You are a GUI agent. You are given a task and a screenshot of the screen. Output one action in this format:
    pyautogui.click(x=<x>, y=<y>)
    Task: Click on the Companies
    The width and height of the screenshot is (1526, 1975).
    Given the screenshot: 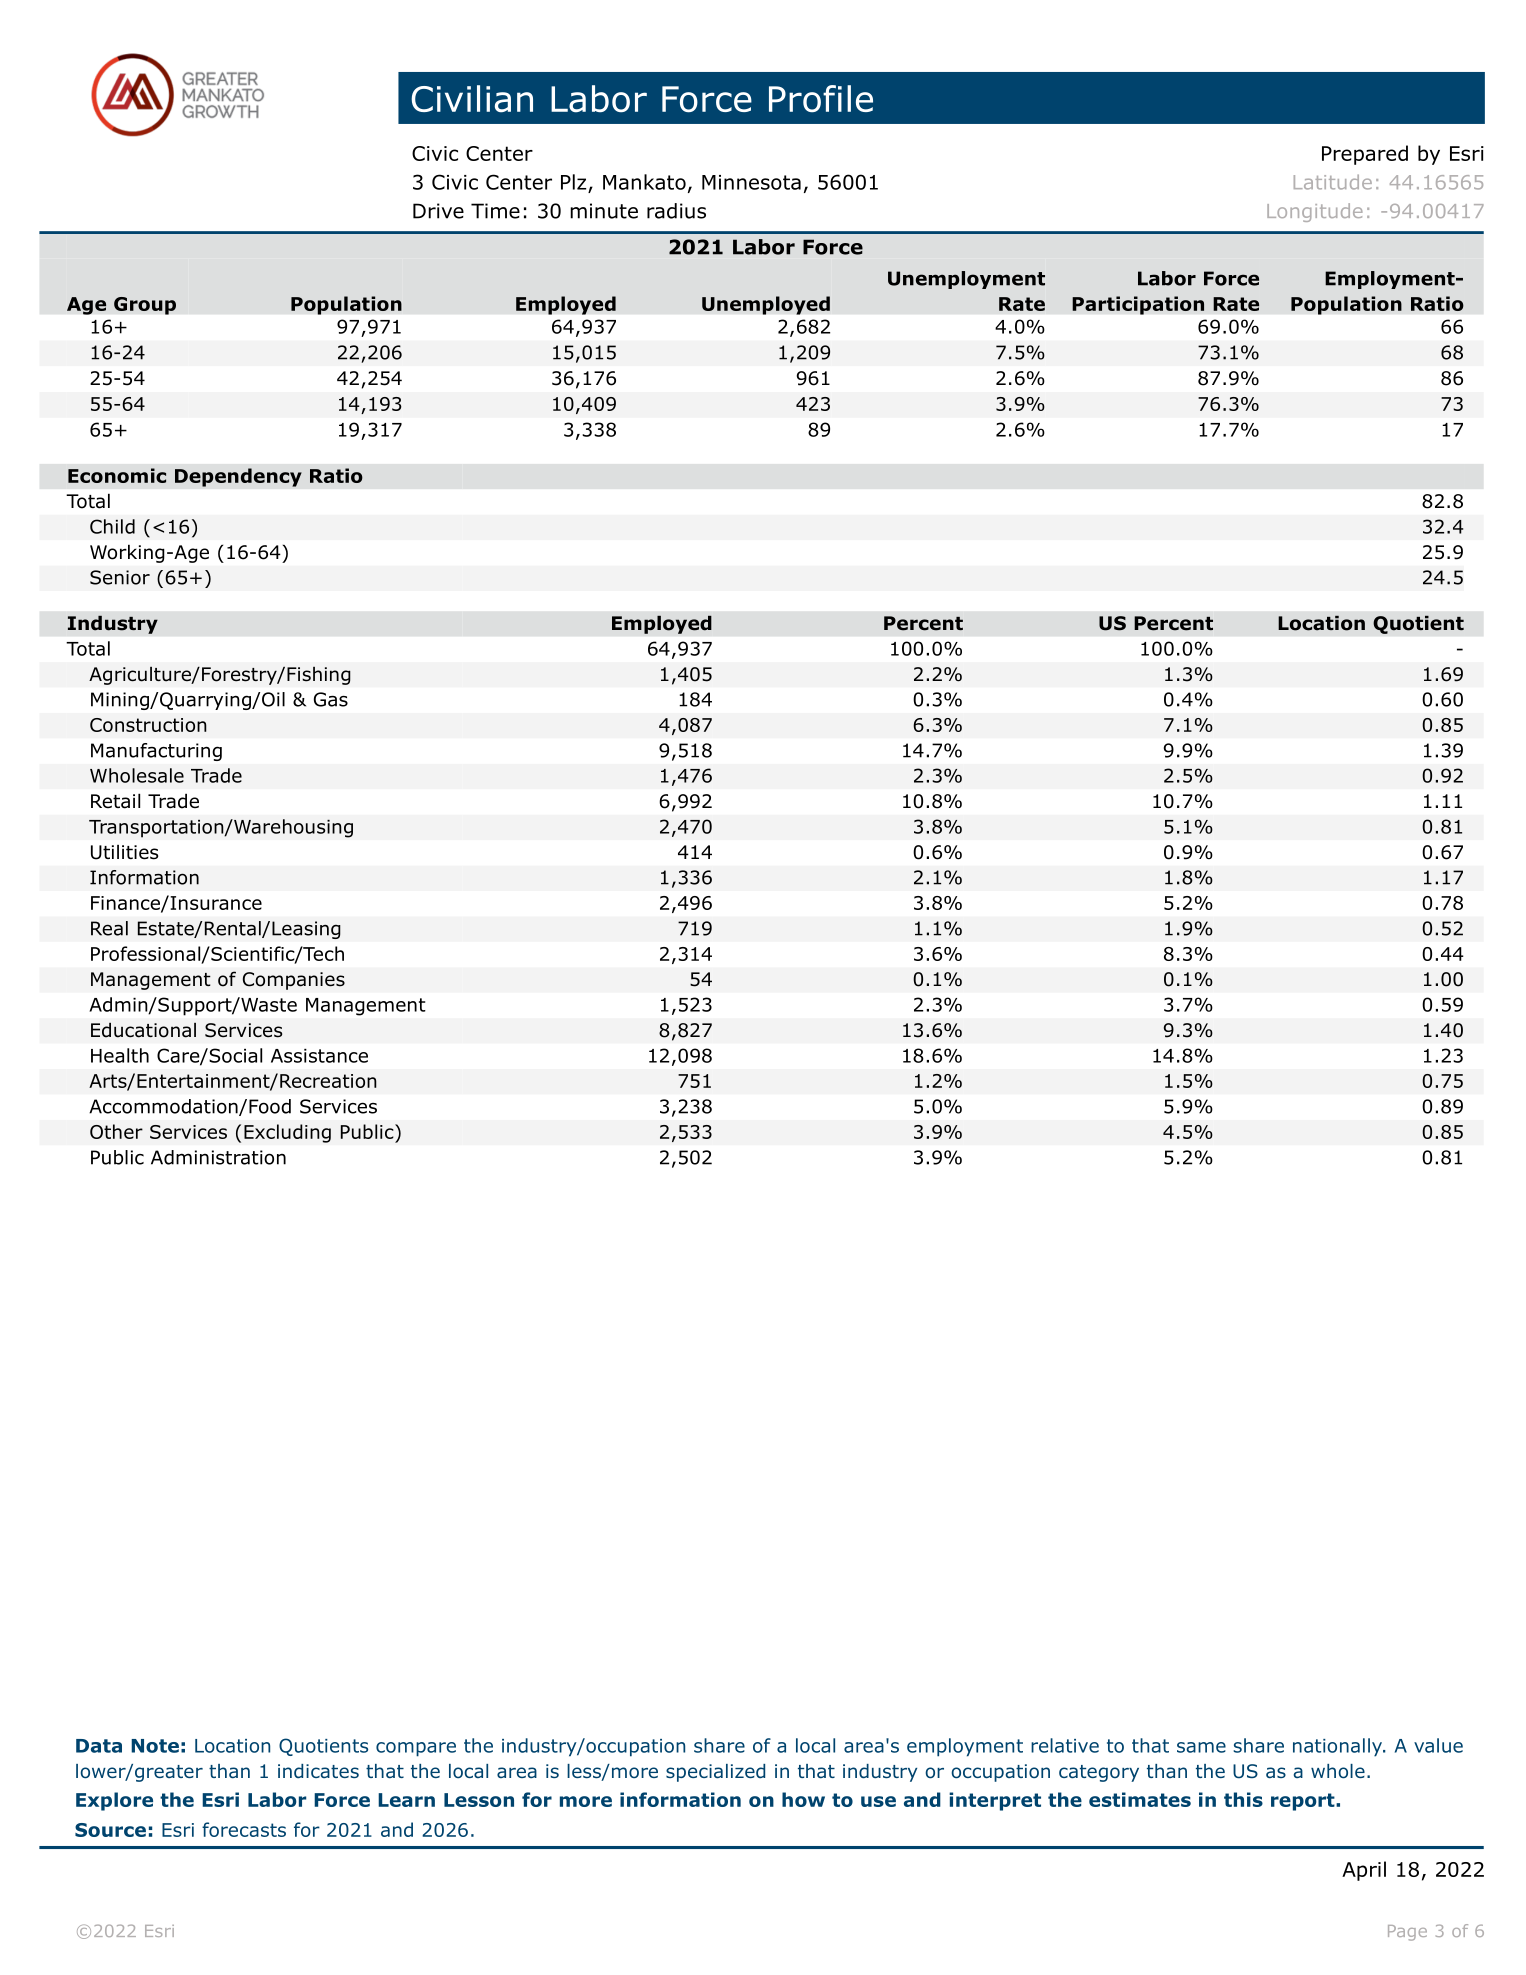 What is the action you would take?
    pyautogui.click(x=294, y=981)
